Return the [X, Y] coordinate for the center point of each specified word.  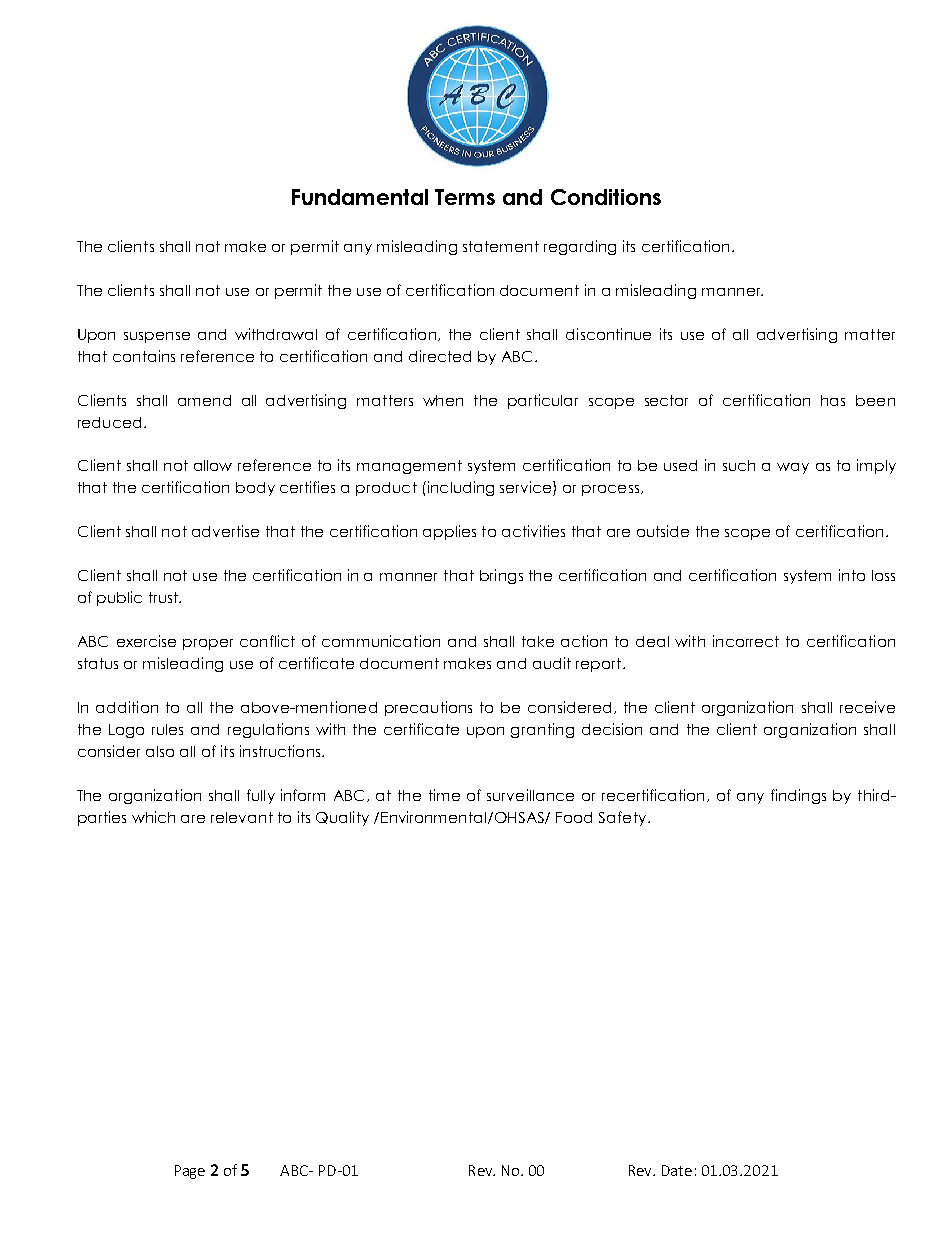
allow [213, 465]
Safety [624, 818]
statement [501, 246]
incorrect [746, 641]
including [459, 488]
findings [798, 796]
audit [552, 663]
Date [677, 1170]
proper [208, 644]
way [793, 468]
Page [190, 1172]
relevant [242, 817]
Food [574, 817]
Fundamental [360, 197]
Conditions [606, 197]
